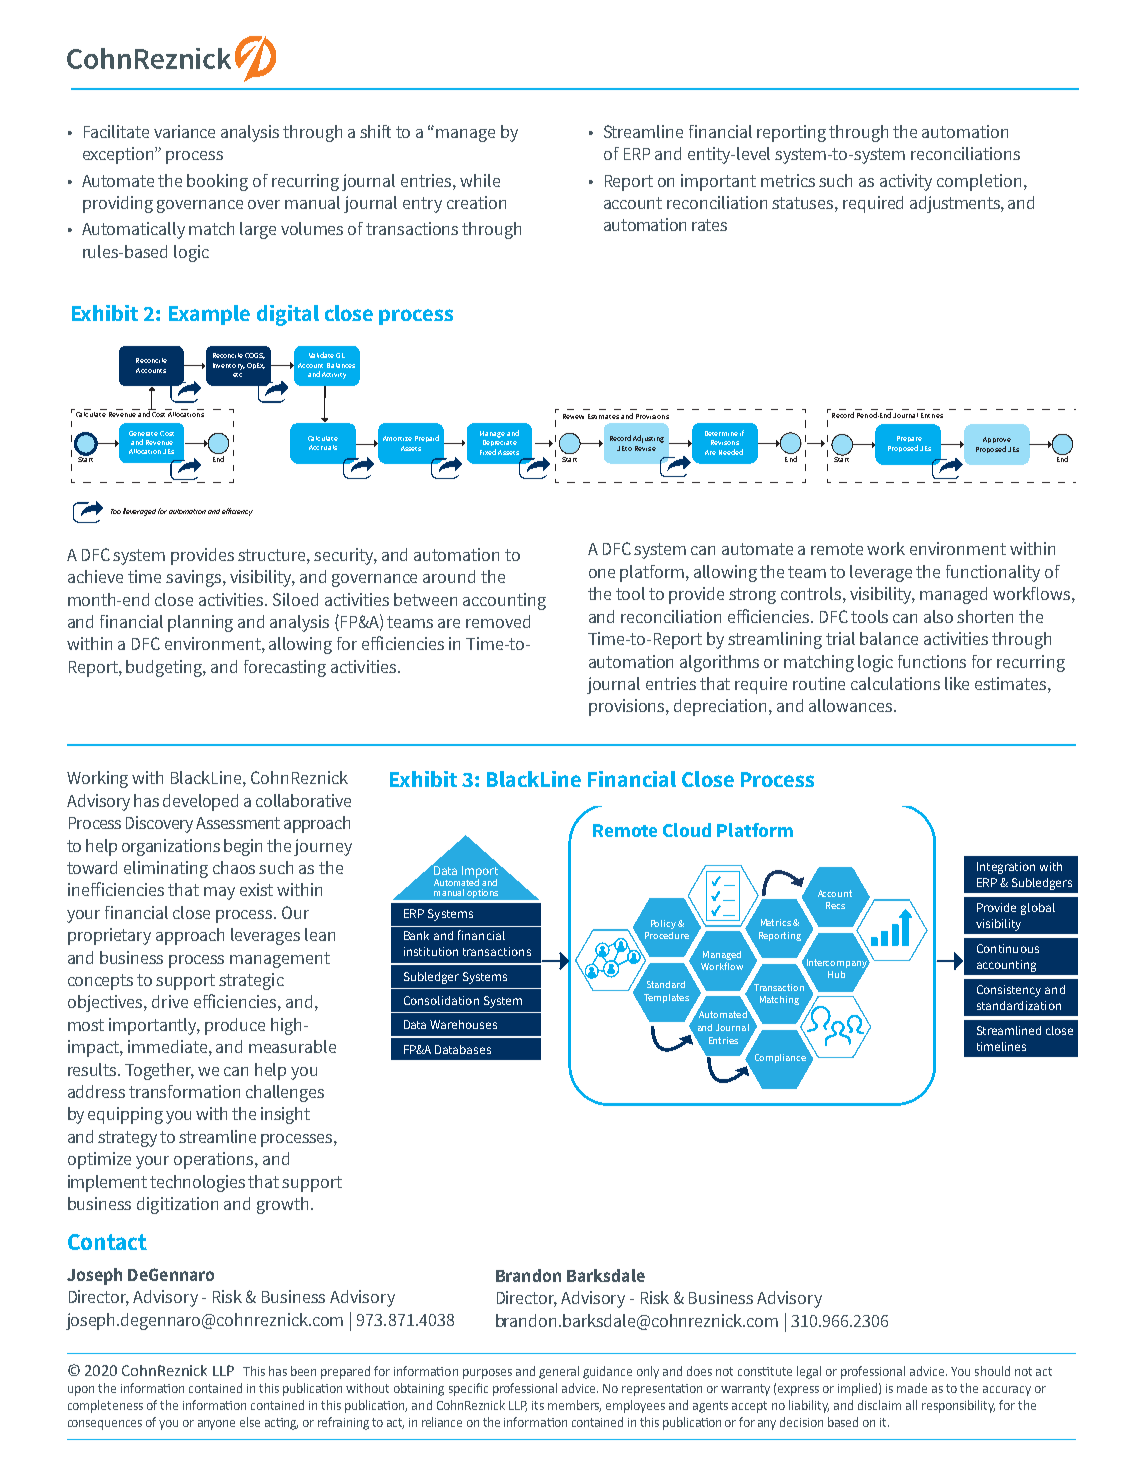 The image size is (1143, 1479). What do you see at coordinates (852, 705) in the image?
I see `allowances` at bounding box center [852, 705].
